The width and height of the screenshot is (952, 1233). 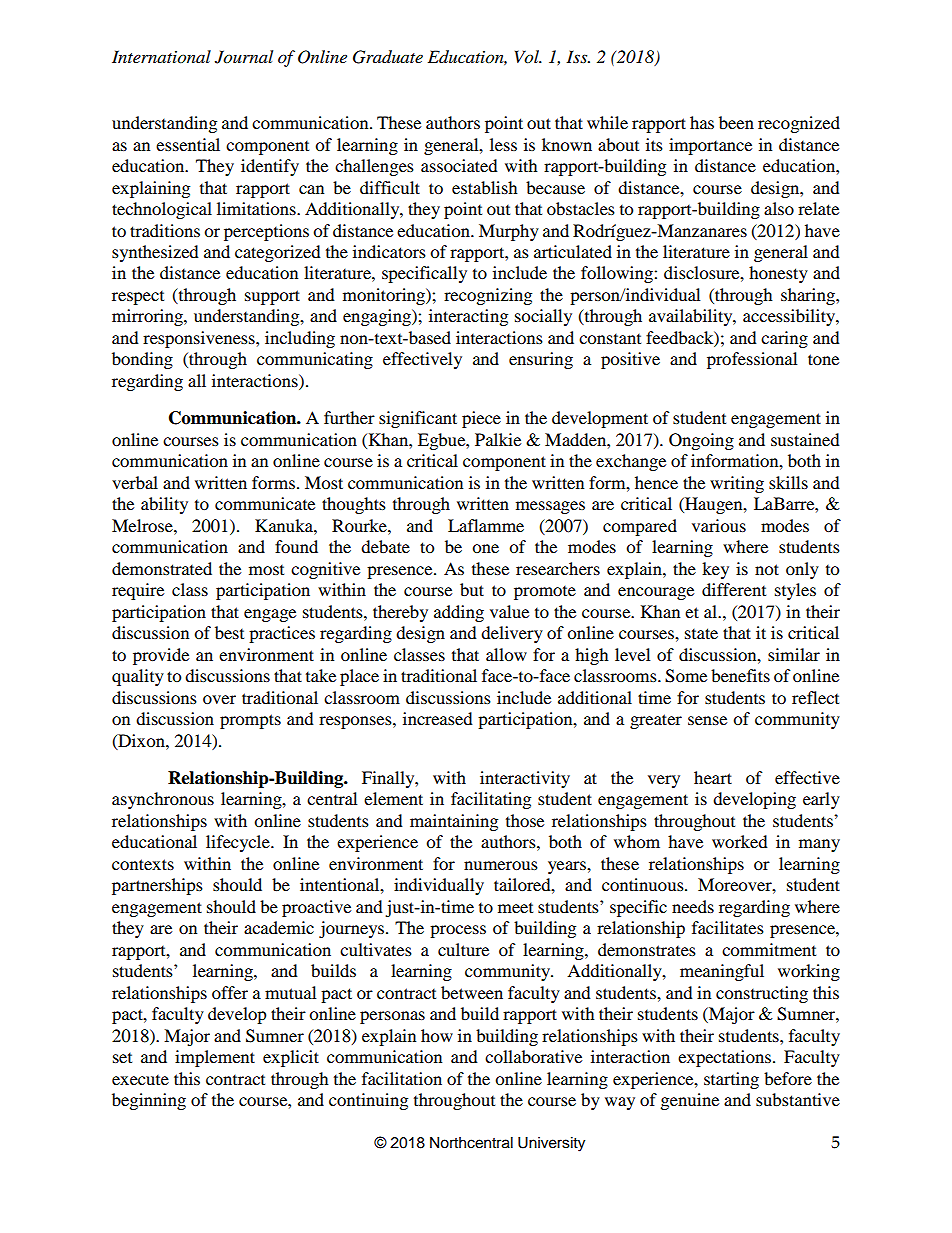 What do you see at coordinates (736, 122) in the screenshot?
I see `been` at bounding box center [736, 122].
